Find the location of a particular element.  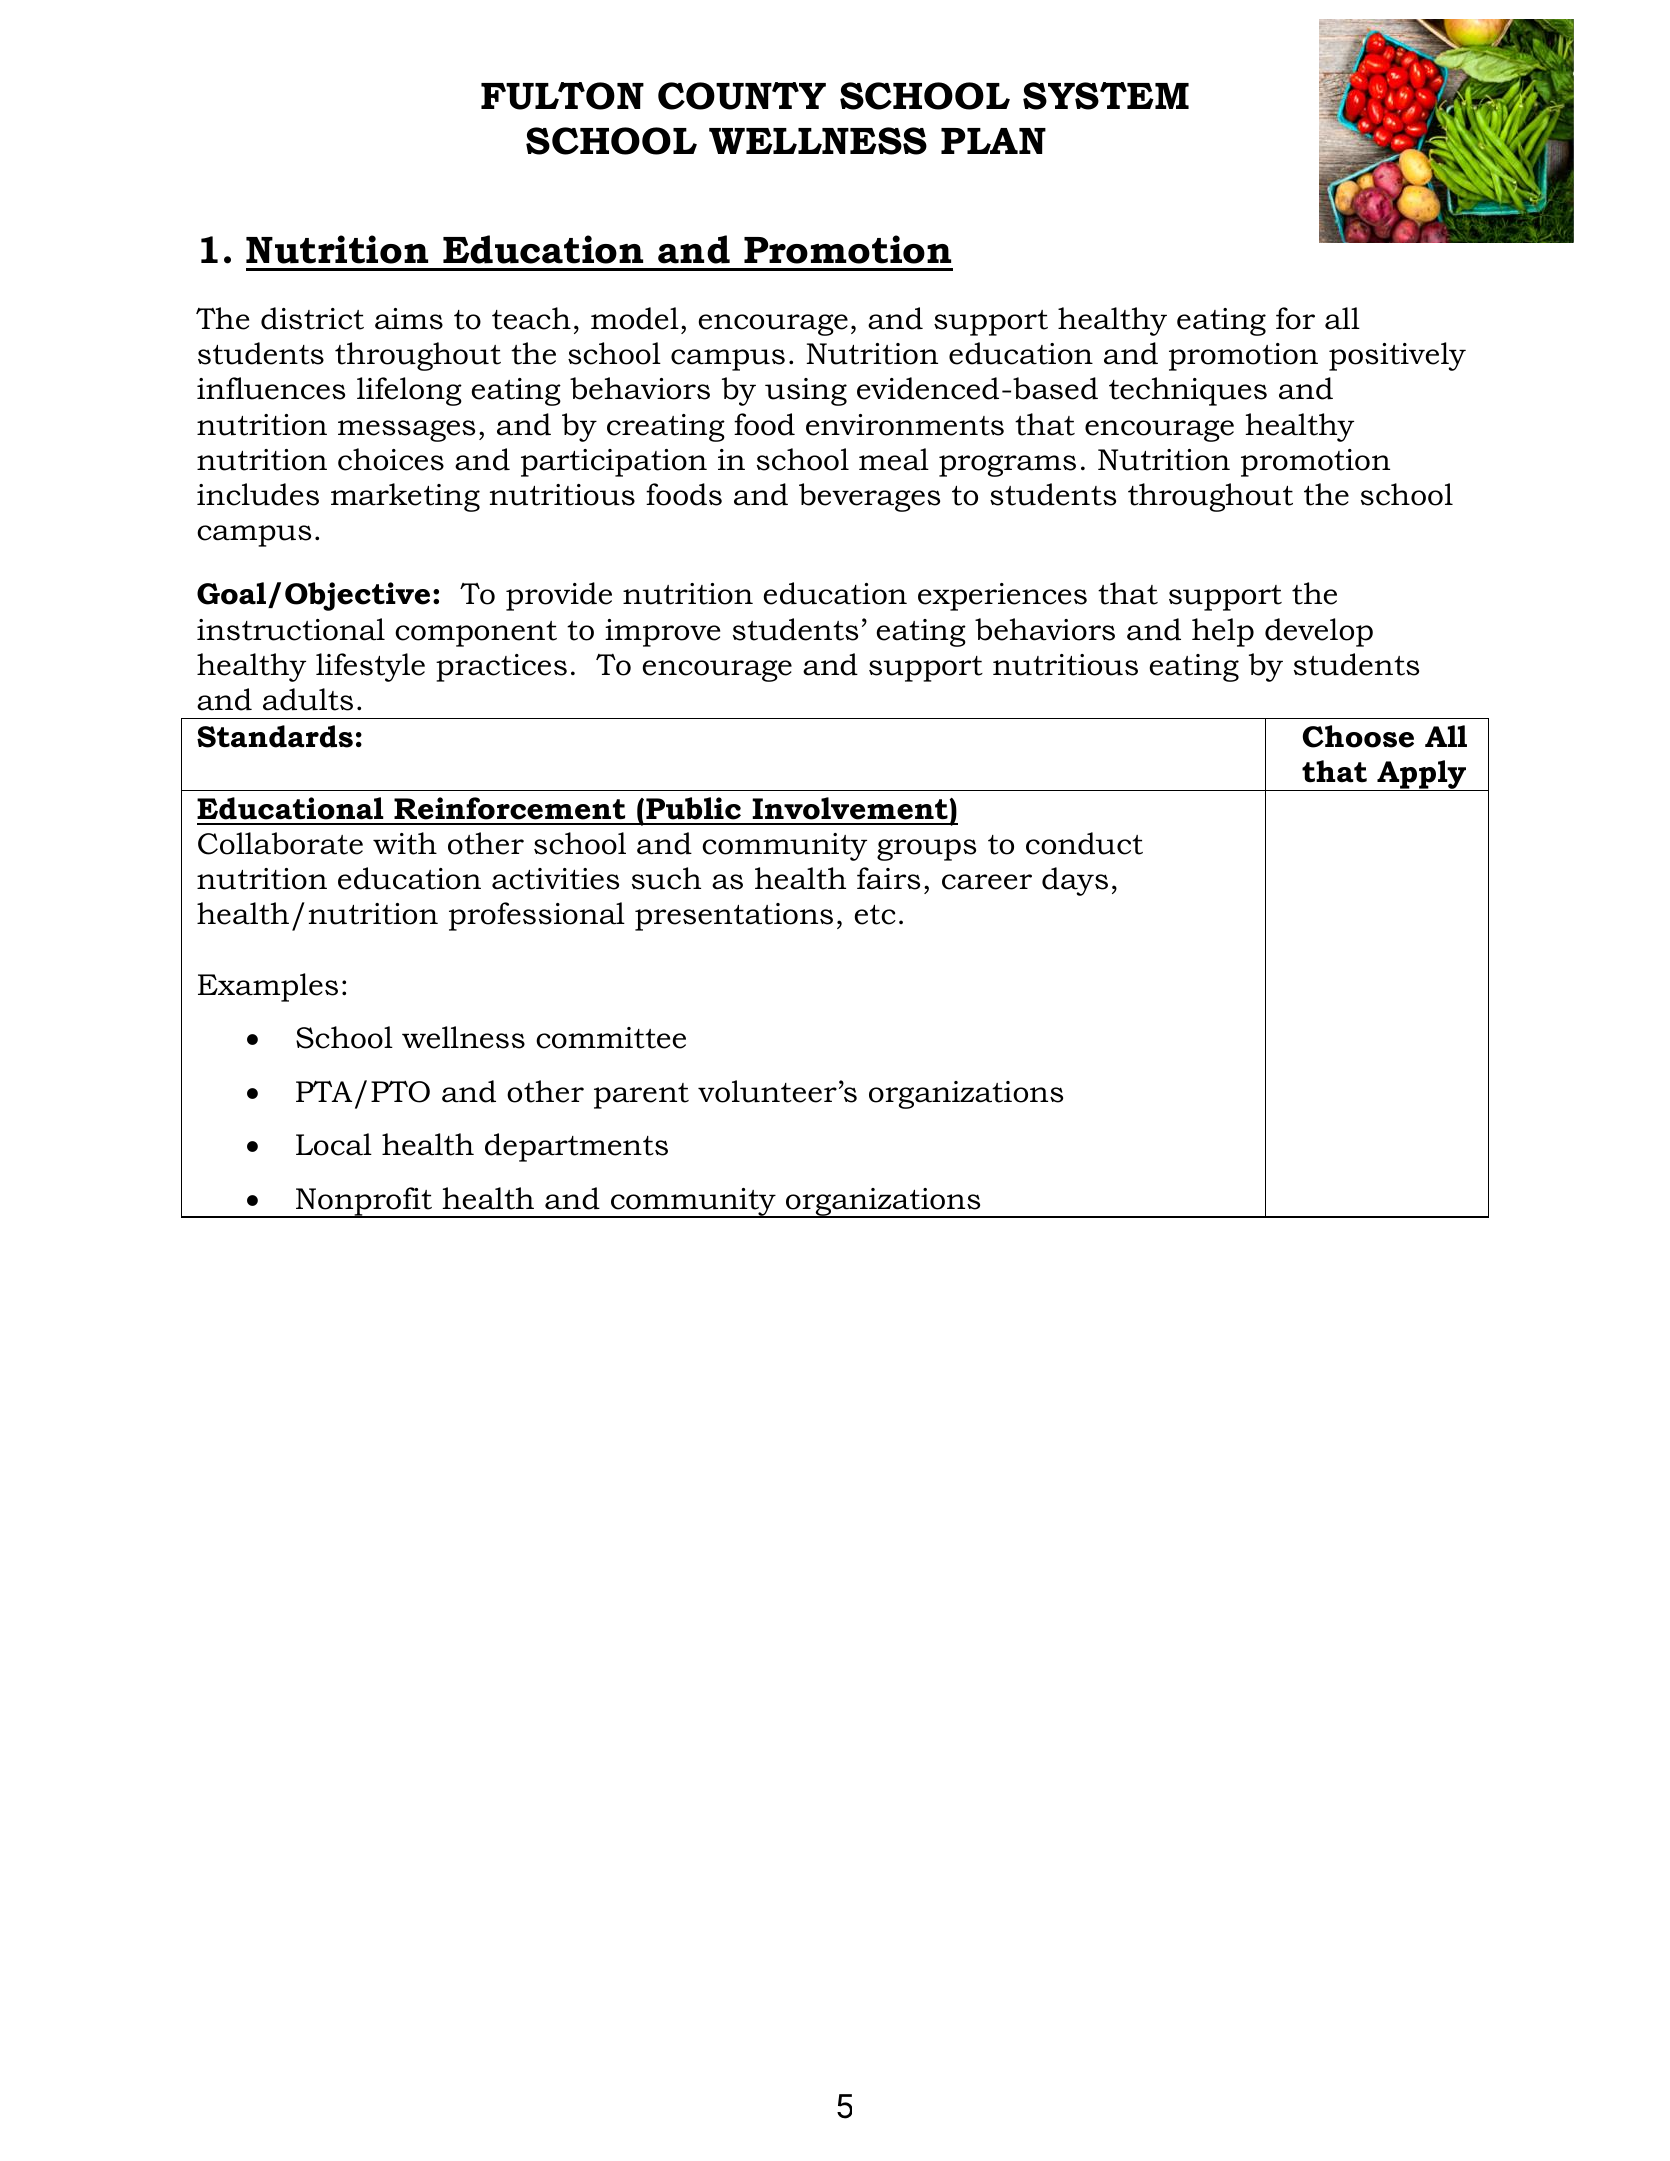

lifestyle is located at coordinates (370, 667).
